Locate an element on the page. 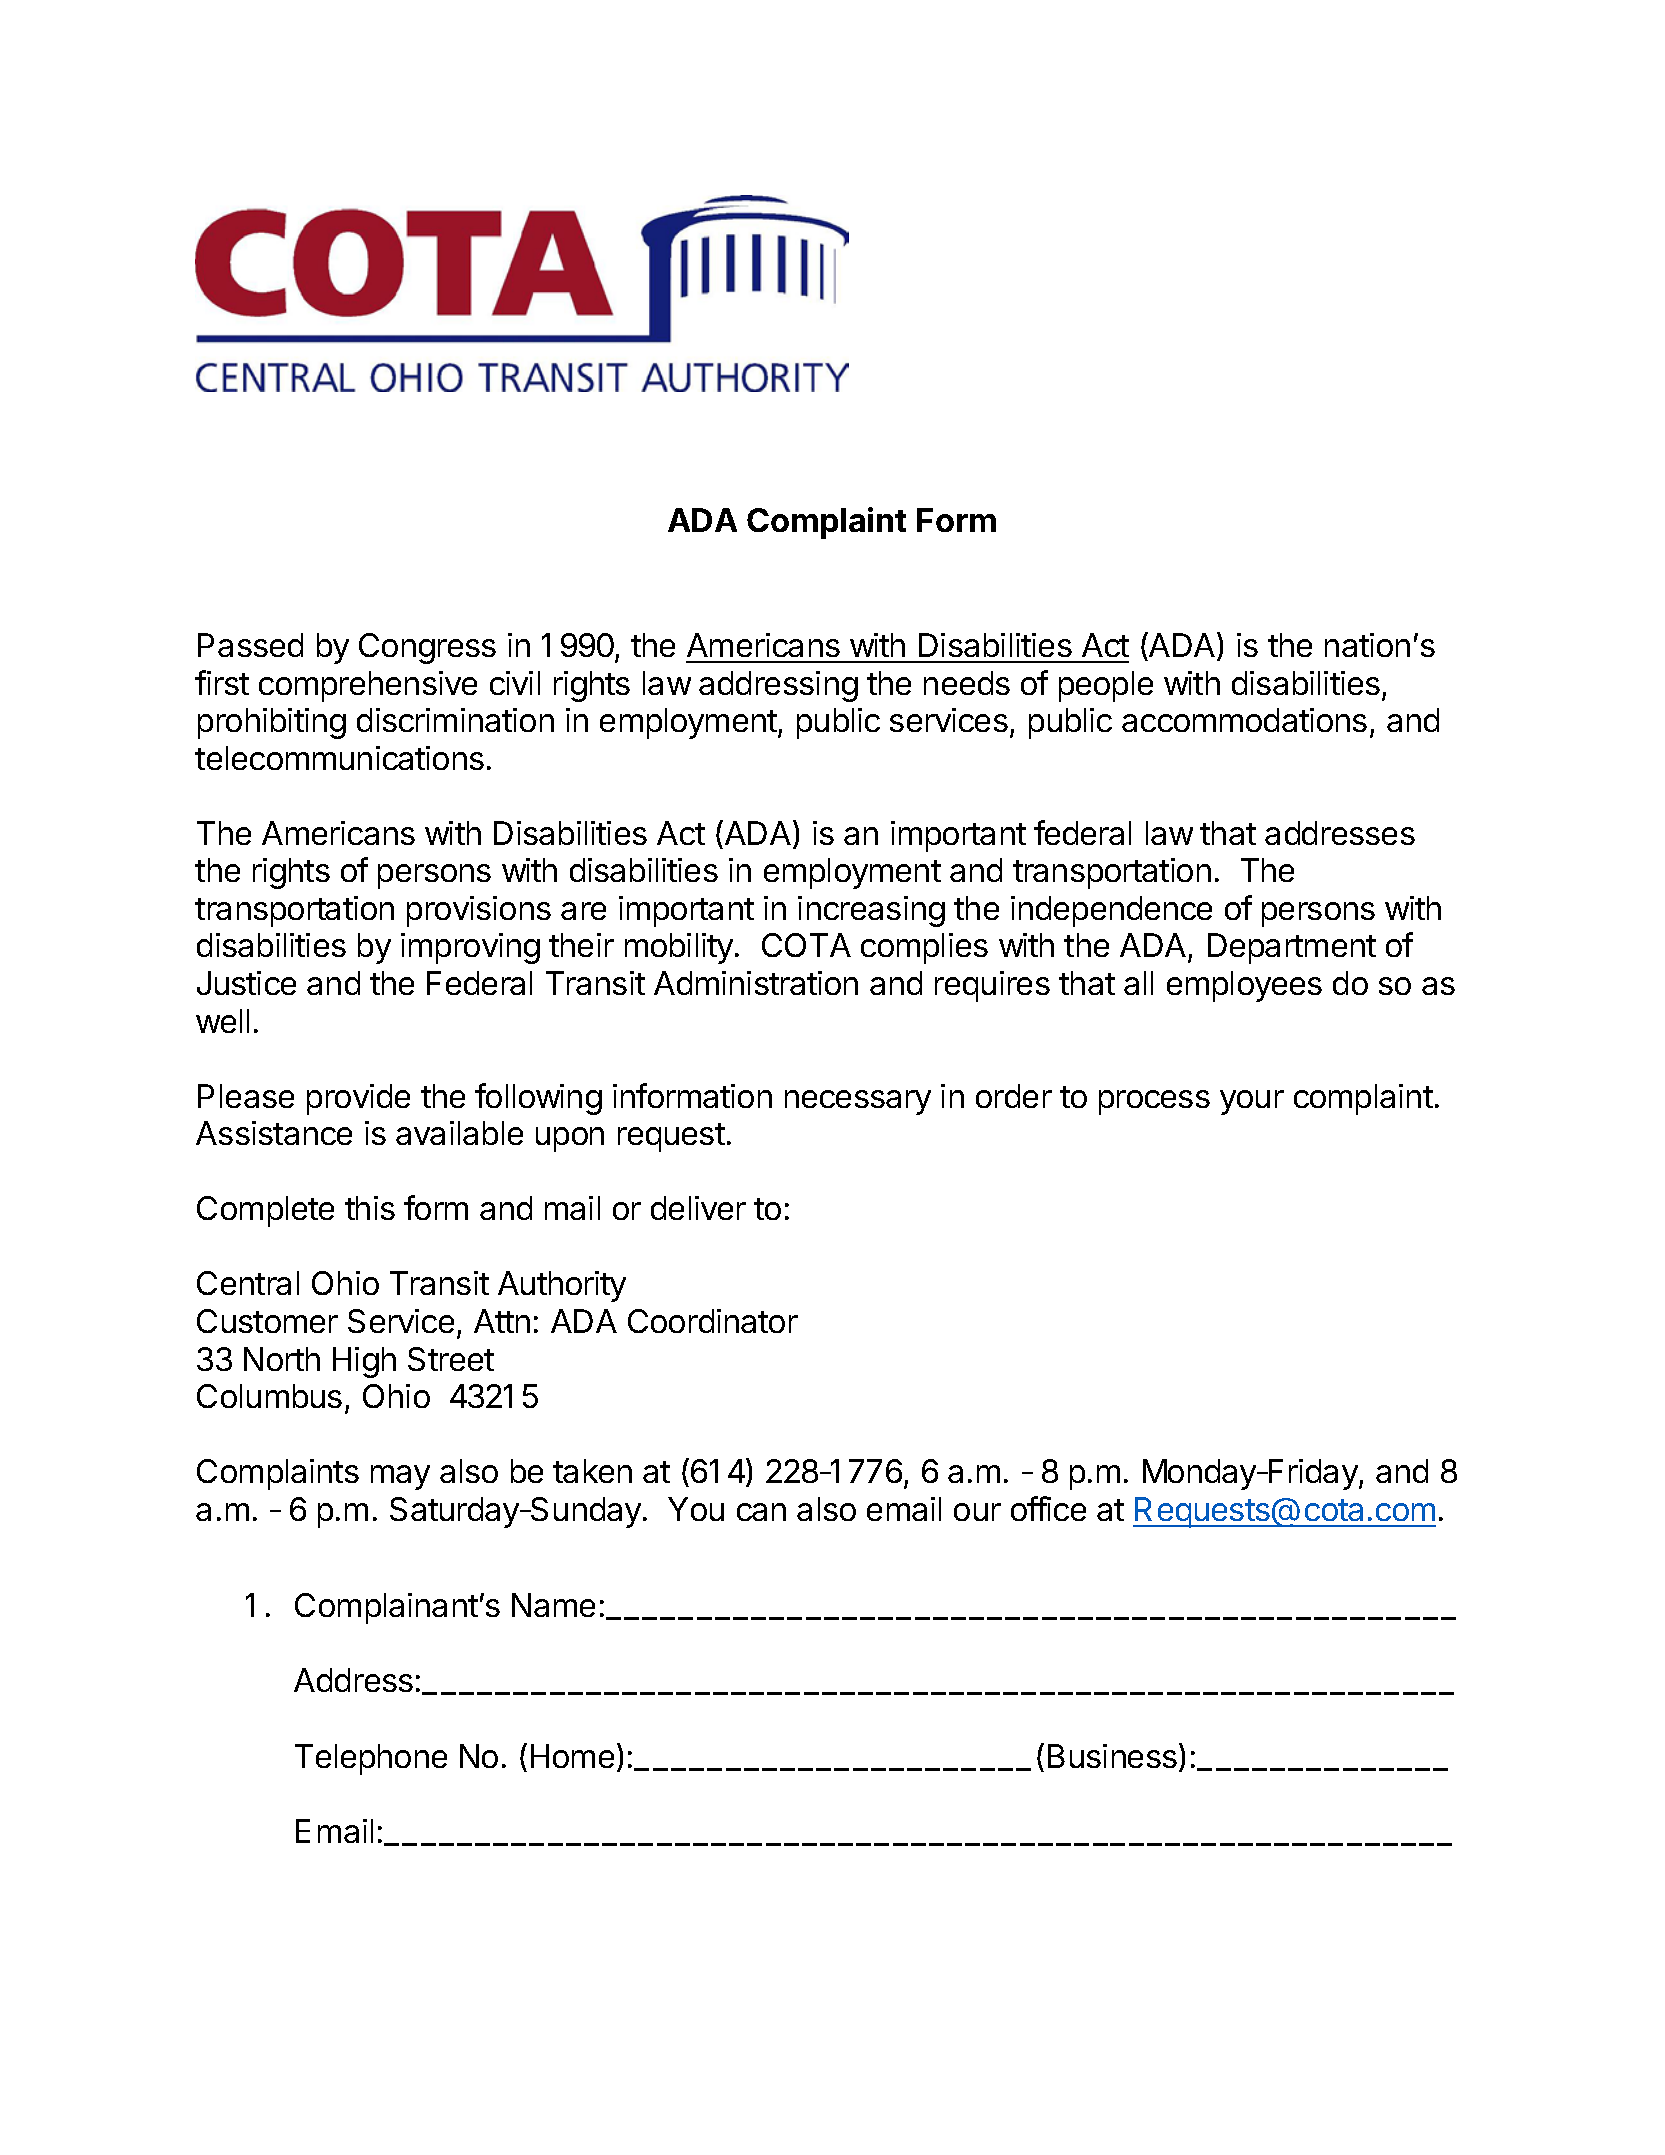 The height and width of the document is (2155, 1665). may is located at coordinates (400, 1477).
